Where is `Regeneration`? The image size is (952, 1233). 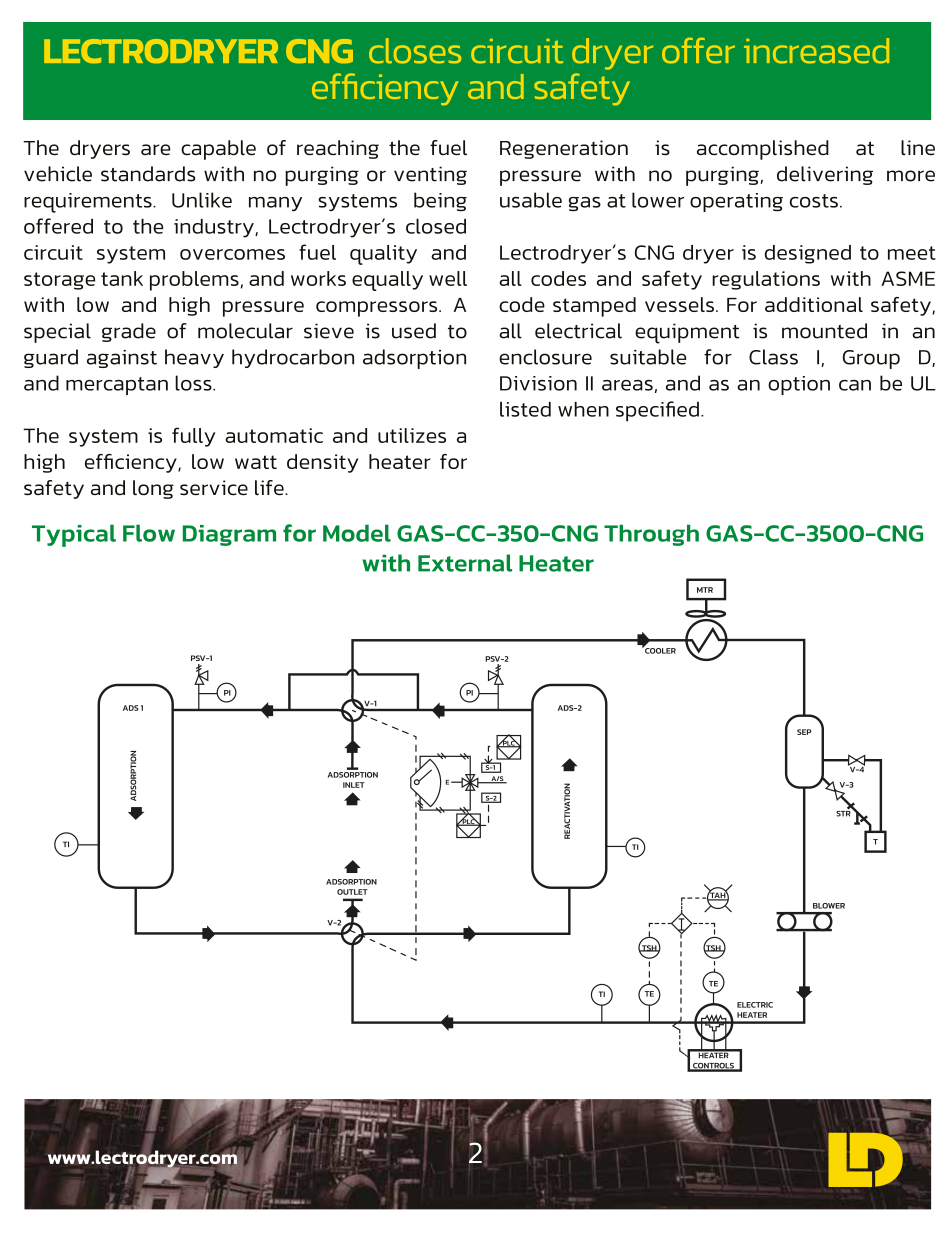 Regeneration is located at coordinates (564, 149).
